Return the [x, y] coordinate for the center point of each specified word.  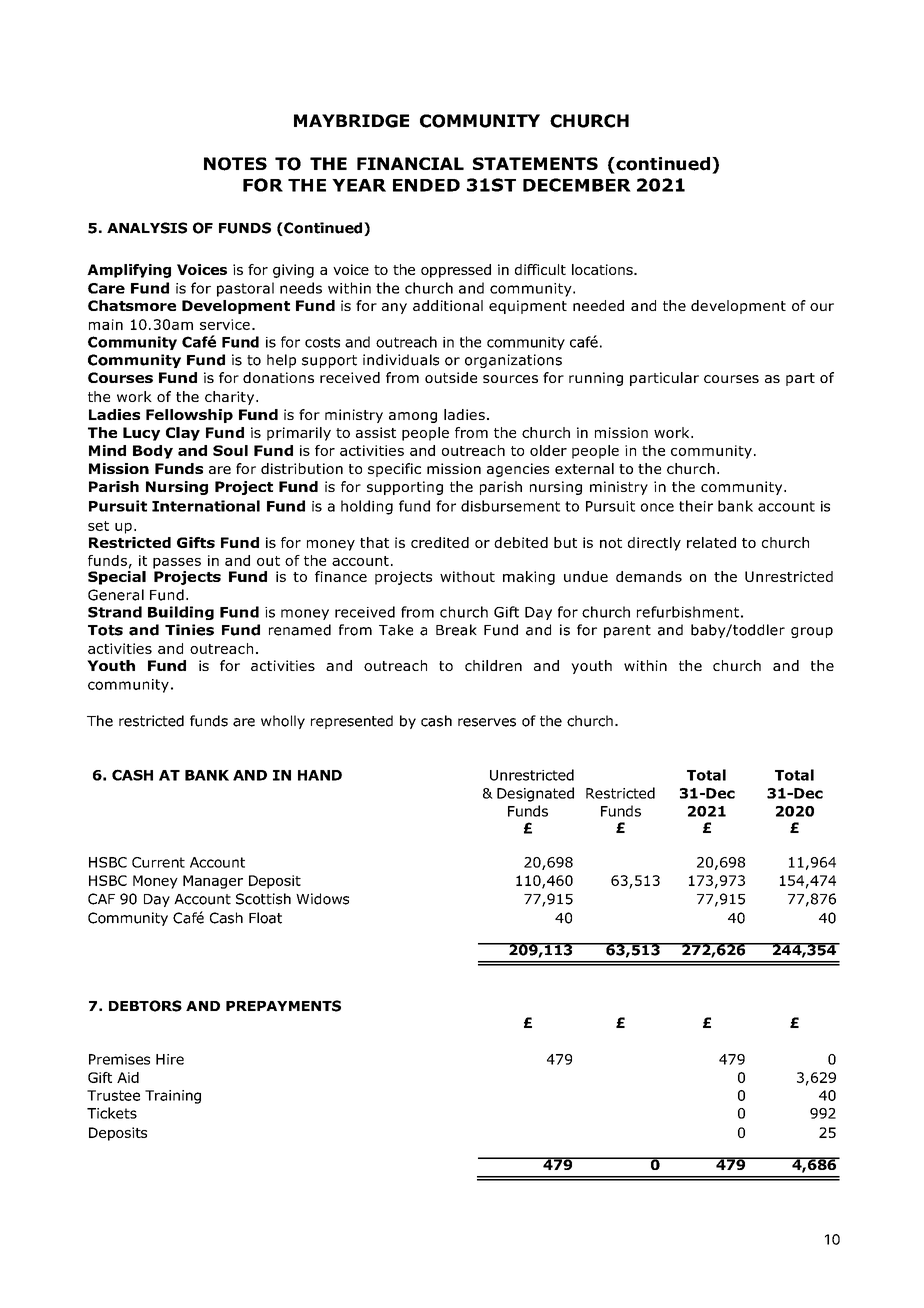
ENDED [426, 185]
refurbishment [688, 612]
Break [456, 630]
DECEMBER [577, 185]
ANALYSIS [147, 228]
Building [181, 613]
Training [173, 1097]
